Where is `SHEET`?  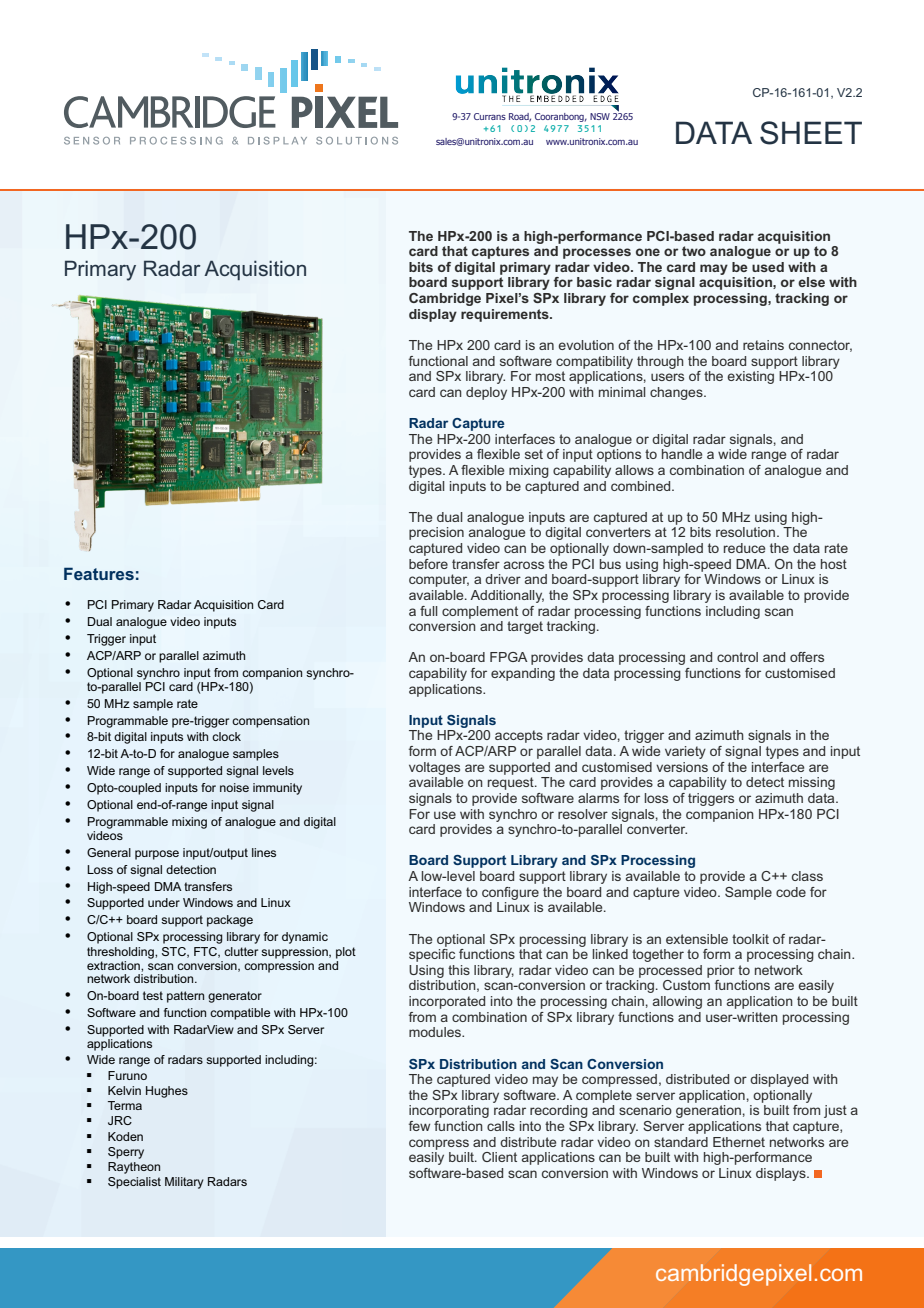
SHEET is located at coordinates (811, 133).
